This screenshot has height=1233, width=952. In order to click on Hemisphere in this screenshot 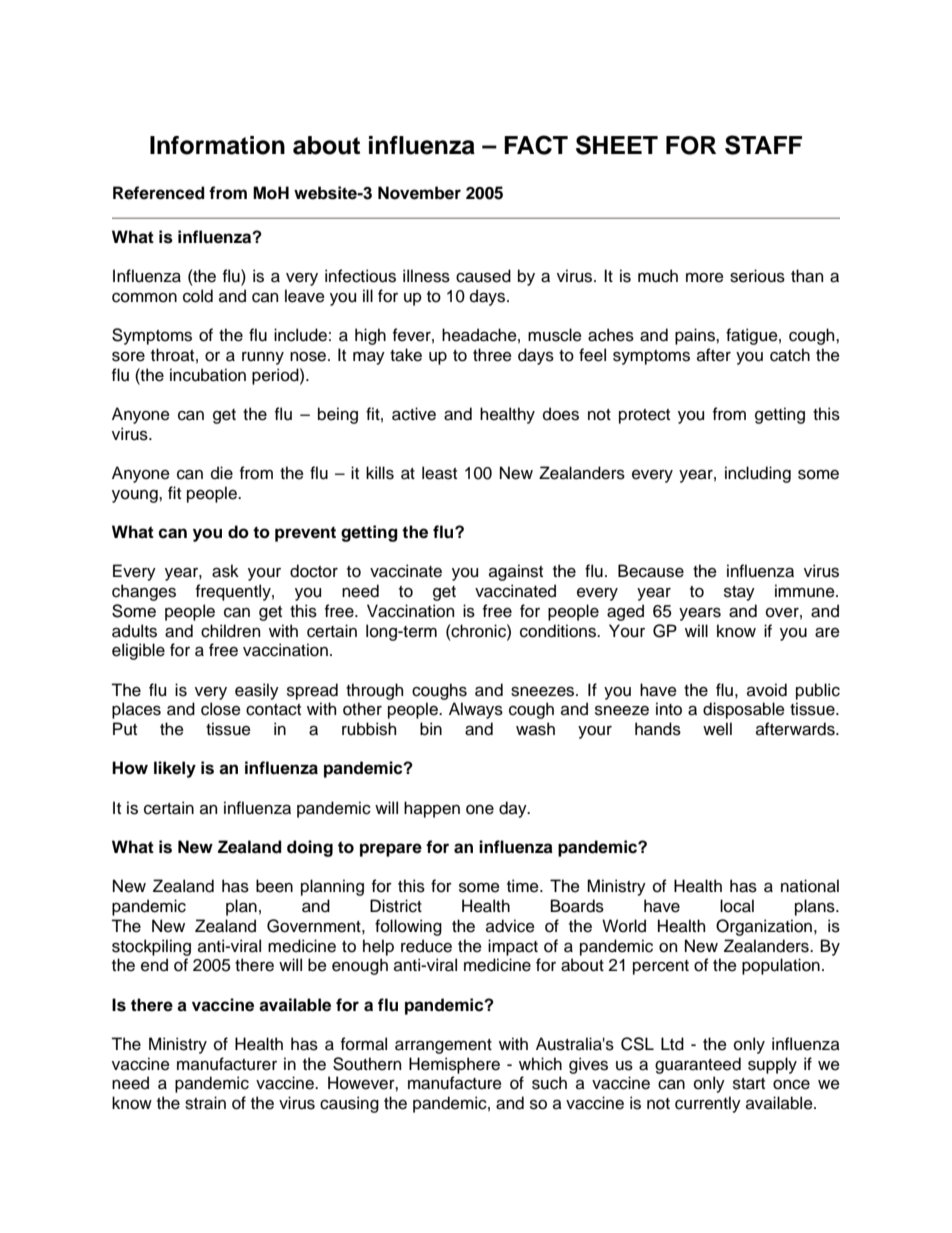, I will do `click(454, 1065)`.
